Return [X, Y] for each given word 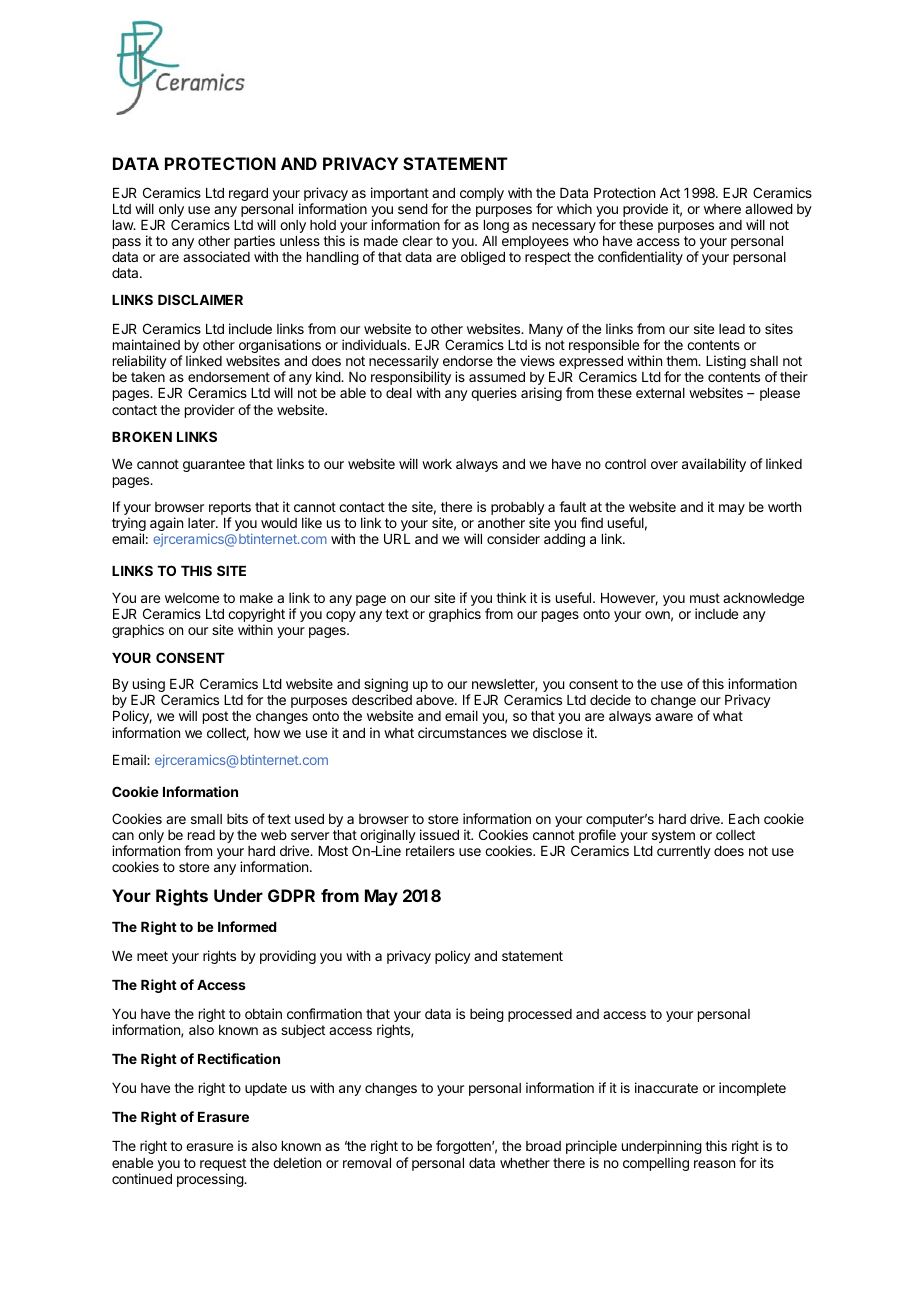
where [722, 209]
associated [216, 256]
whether [525, 1163]
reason [714, 1164]
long [496, 226]
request [223, 1166]
